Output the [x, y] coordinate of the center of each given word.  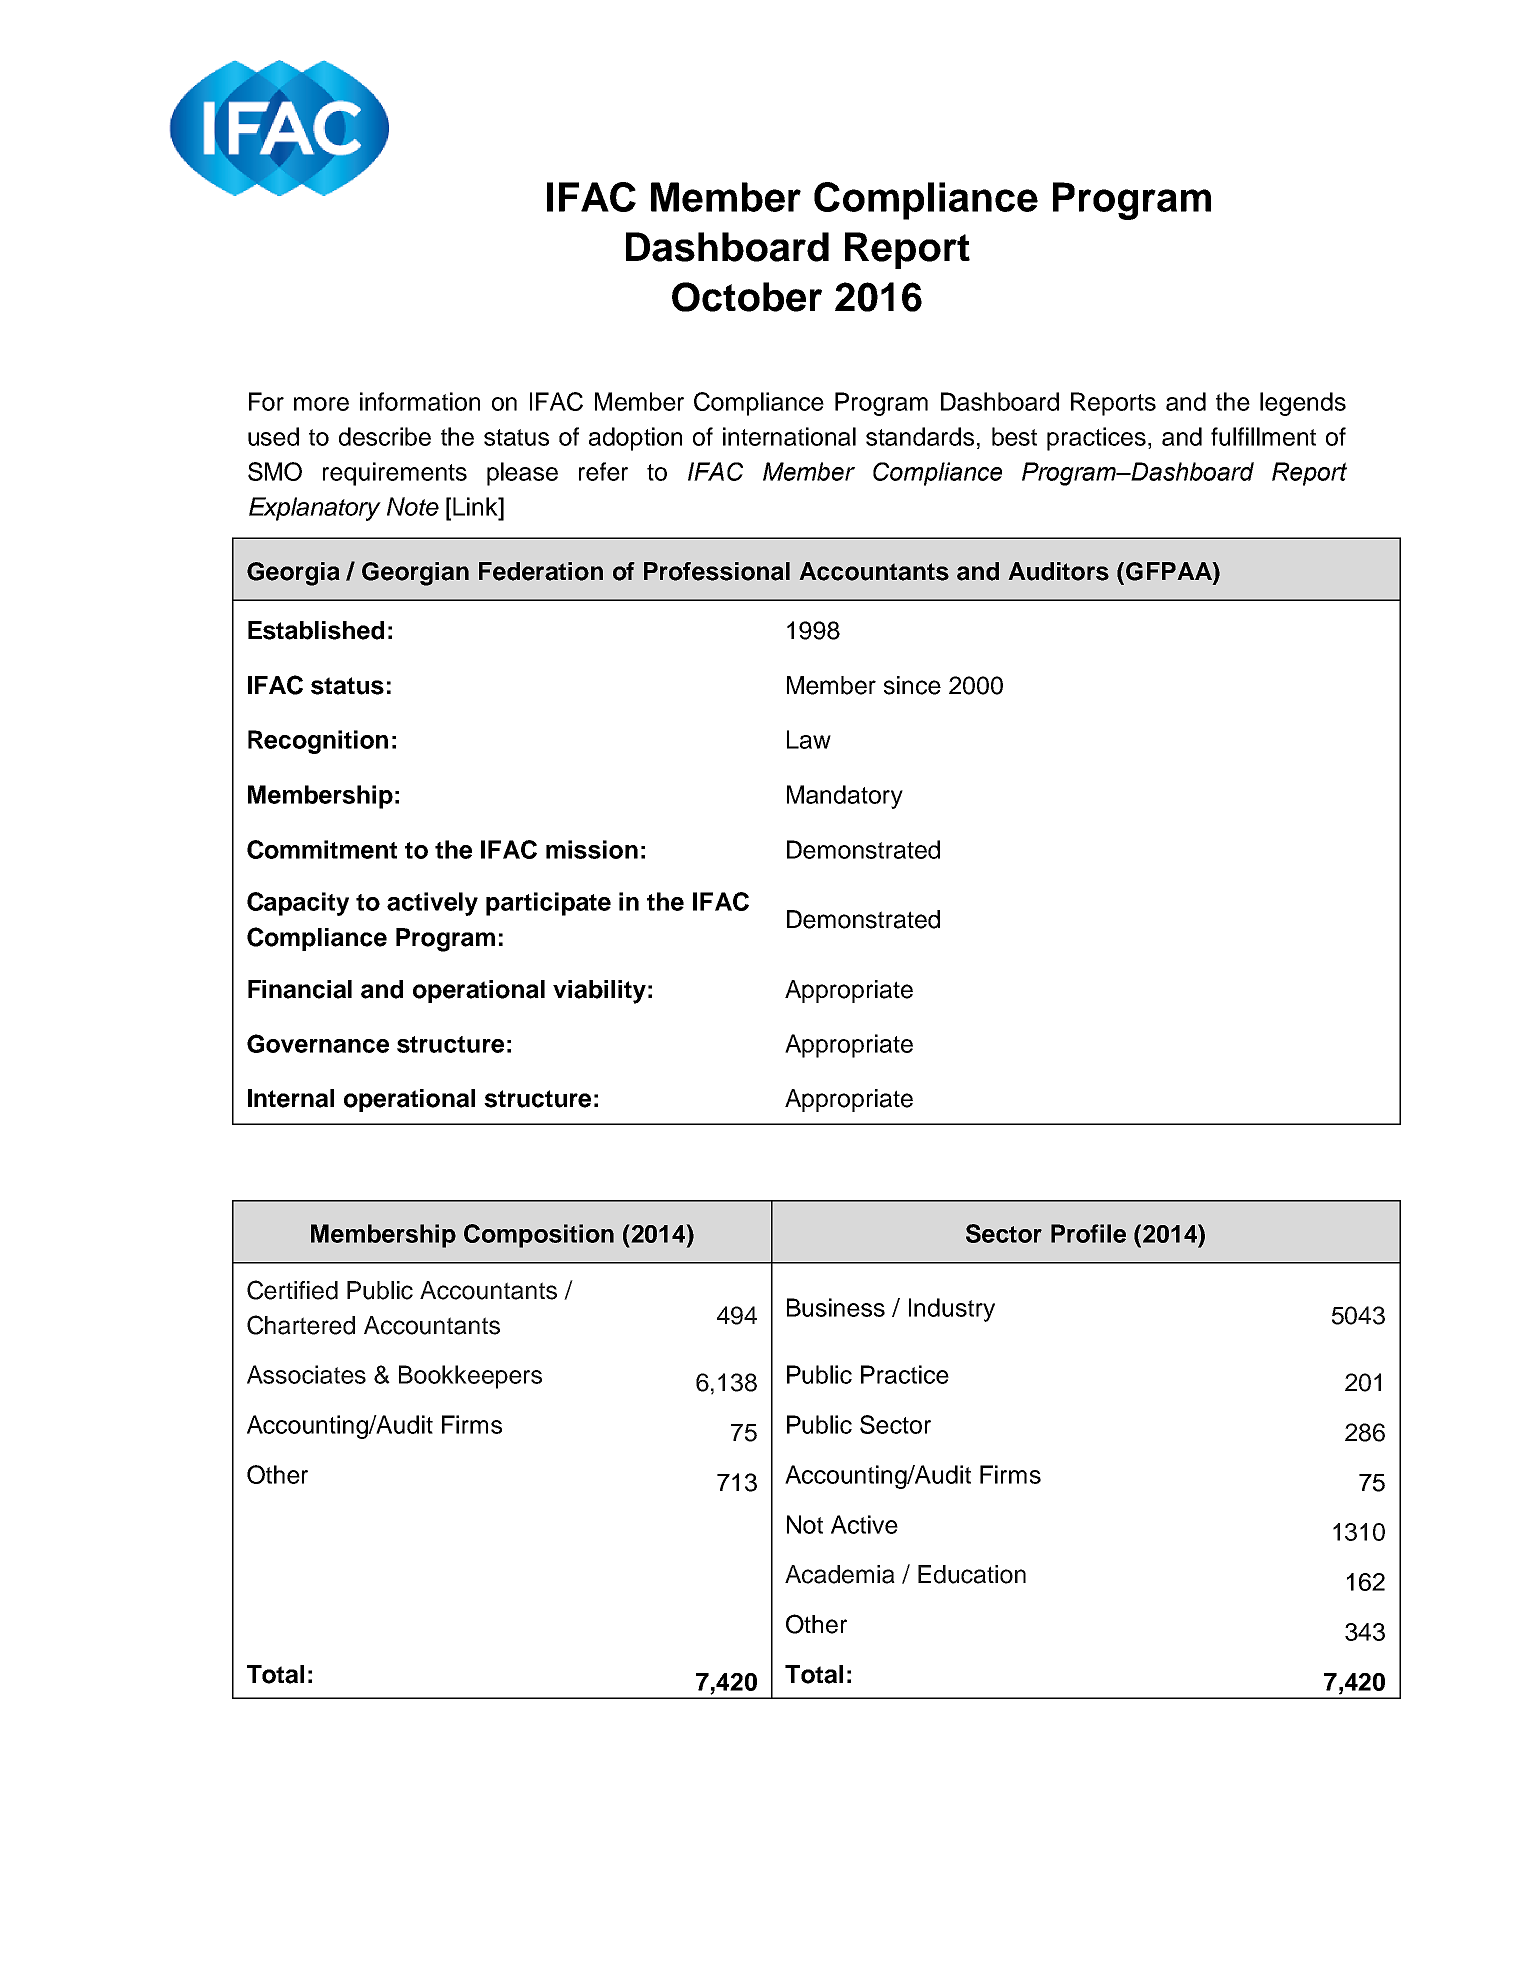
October [747, 297]
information [420, 401]
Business [836, 1307]
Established [316, 630]
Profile [1088, 1233]
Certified [292, 1290]
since [912, 685]
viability [599, 992]
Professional [717, 571]
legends [1303, 404]
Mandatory [845, 797]
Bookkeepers [470, 1377]
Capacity [298, 904]
